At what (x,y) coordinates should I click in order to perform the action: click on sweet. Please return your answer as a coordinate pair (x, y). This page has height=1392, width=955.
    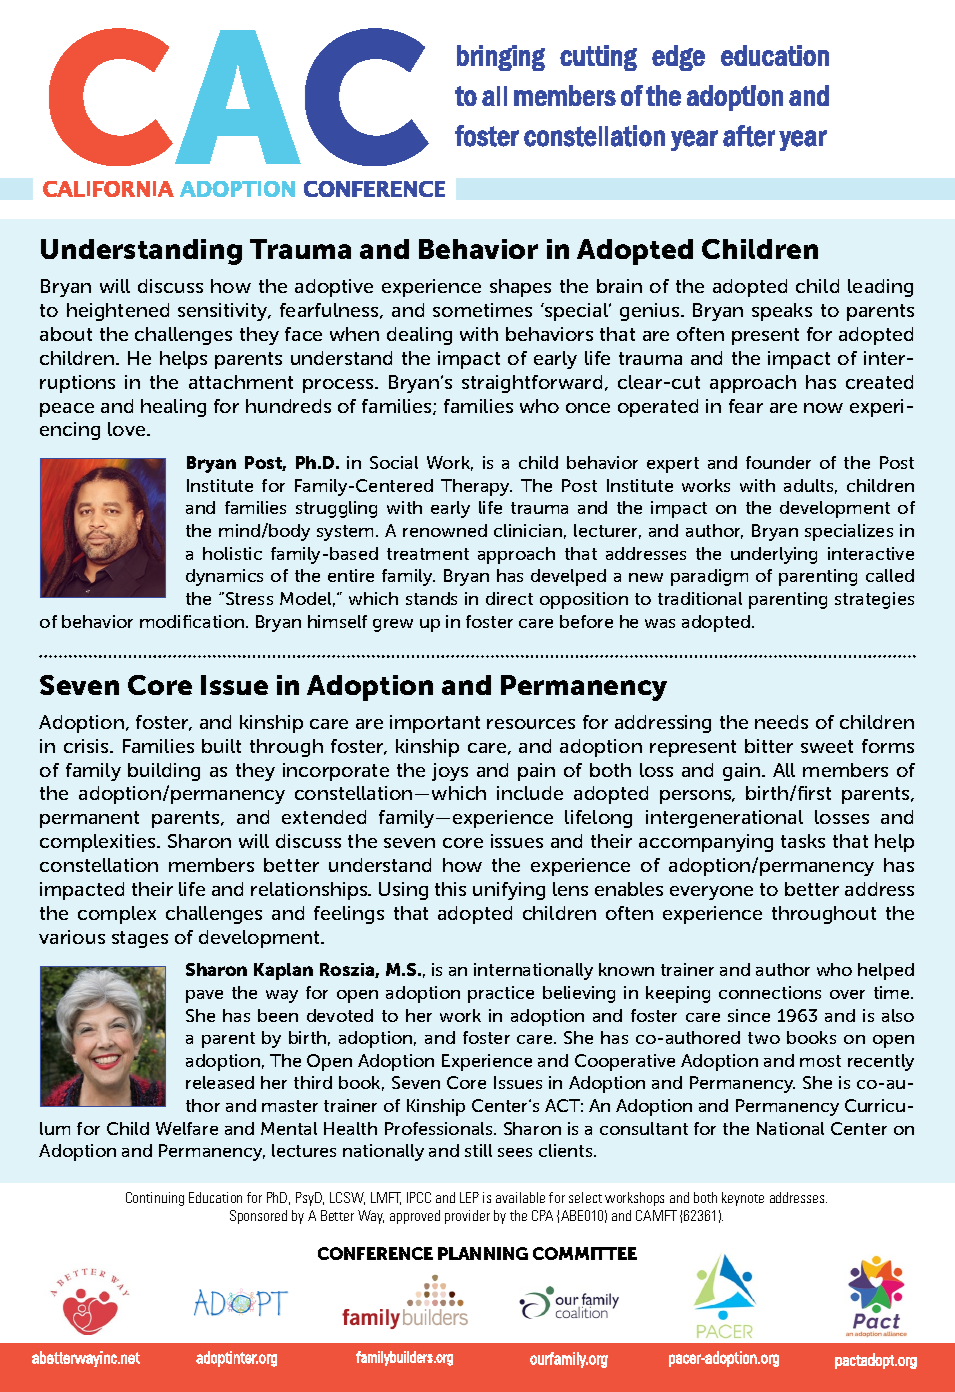
    Looking at the image, I should click on (827, 746).
